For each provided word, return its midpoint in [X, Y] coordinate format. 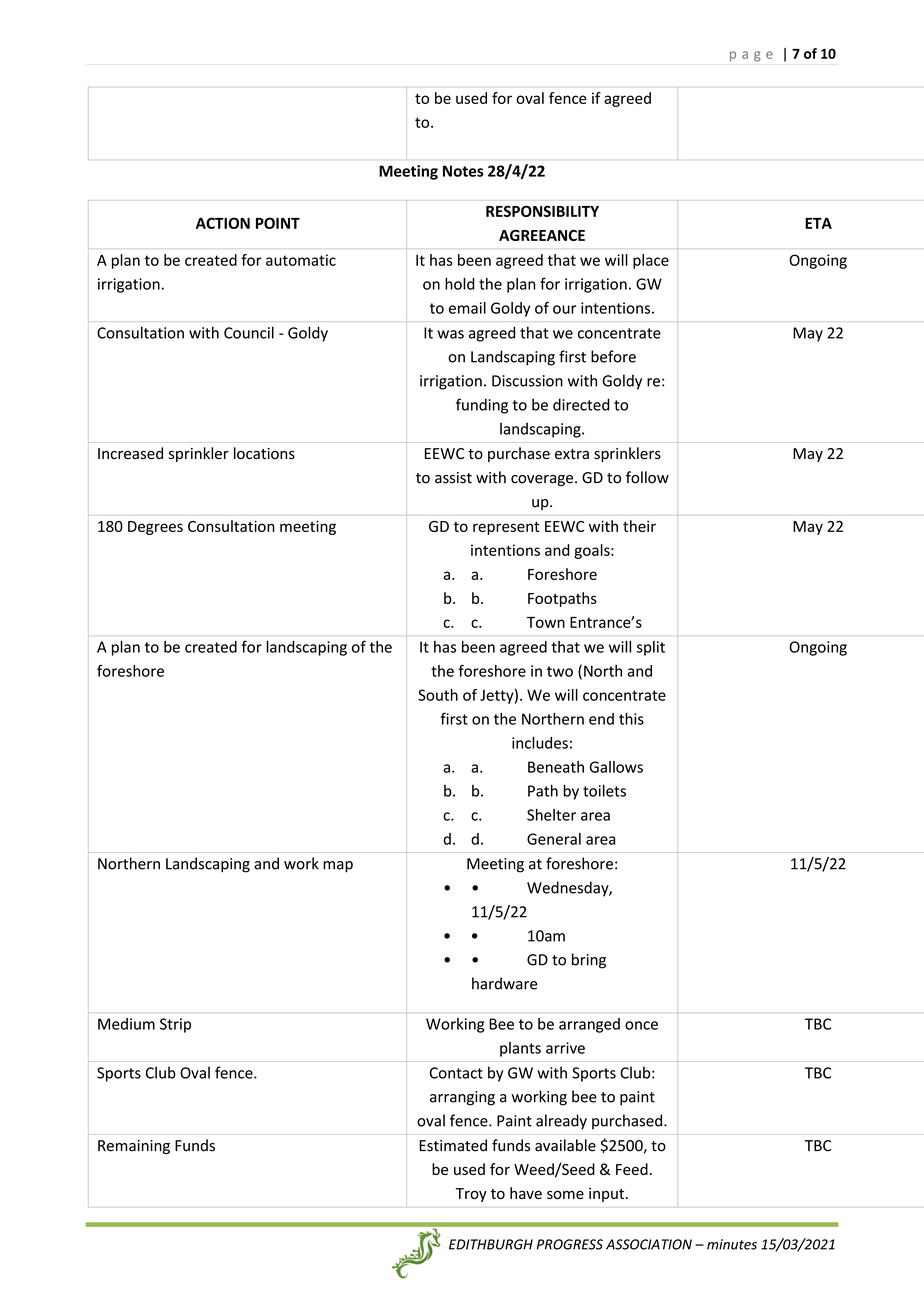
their [639, 526]
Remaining [134, 1147]
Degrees [155, 528]
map [338, 867]
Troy [471, 1195]
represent [506, 528]
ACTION [223, 223]
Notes [463, 171]
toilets [604, 790]
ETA [818, 223]
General [554, 839]
